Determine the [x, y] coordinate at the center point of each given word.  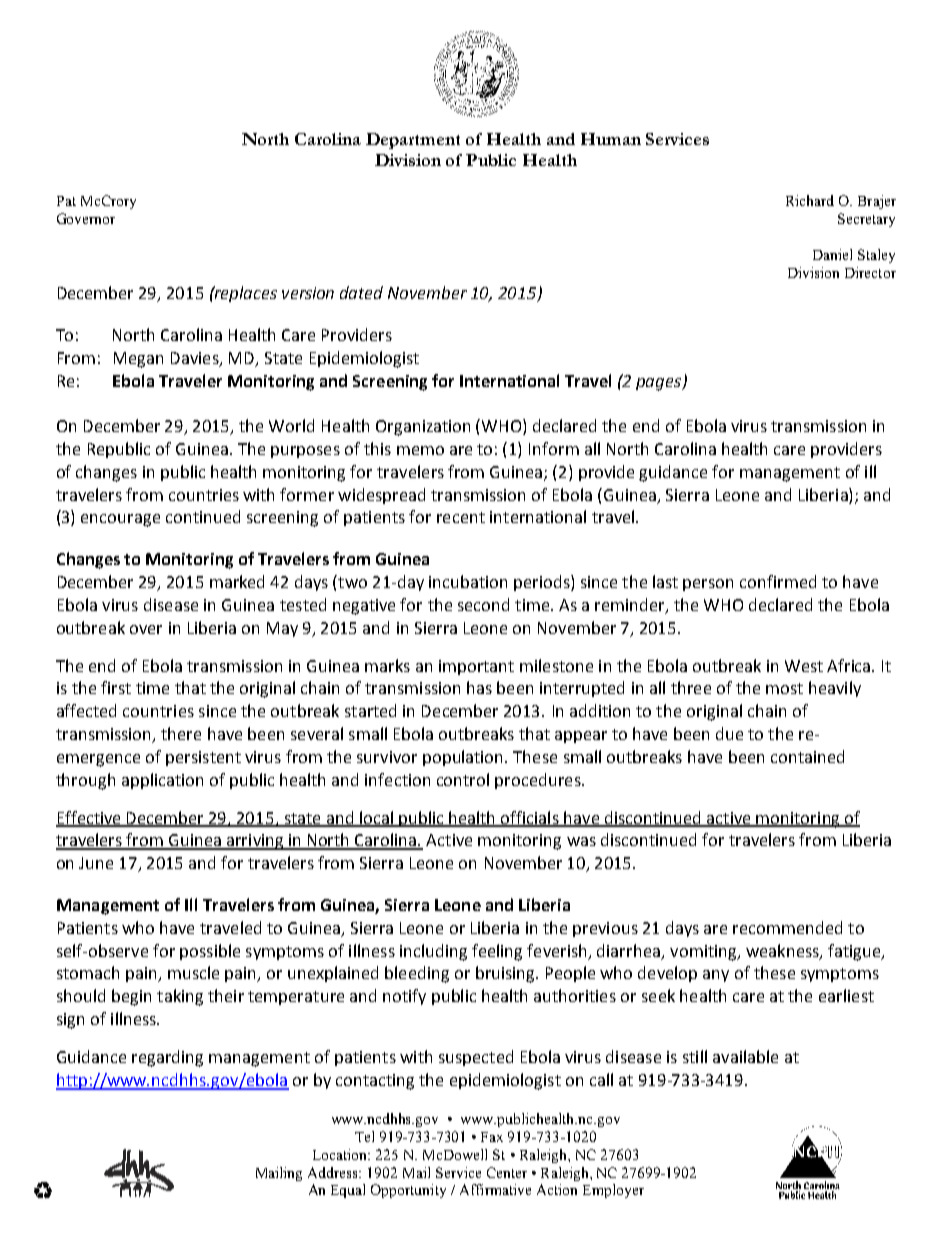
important [476, 667]
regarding [167, 1058]
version [308, 293]
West [804, 666]
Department [413, 141]
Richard [810, 200]
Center [507, 1172]
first [116, 687]
